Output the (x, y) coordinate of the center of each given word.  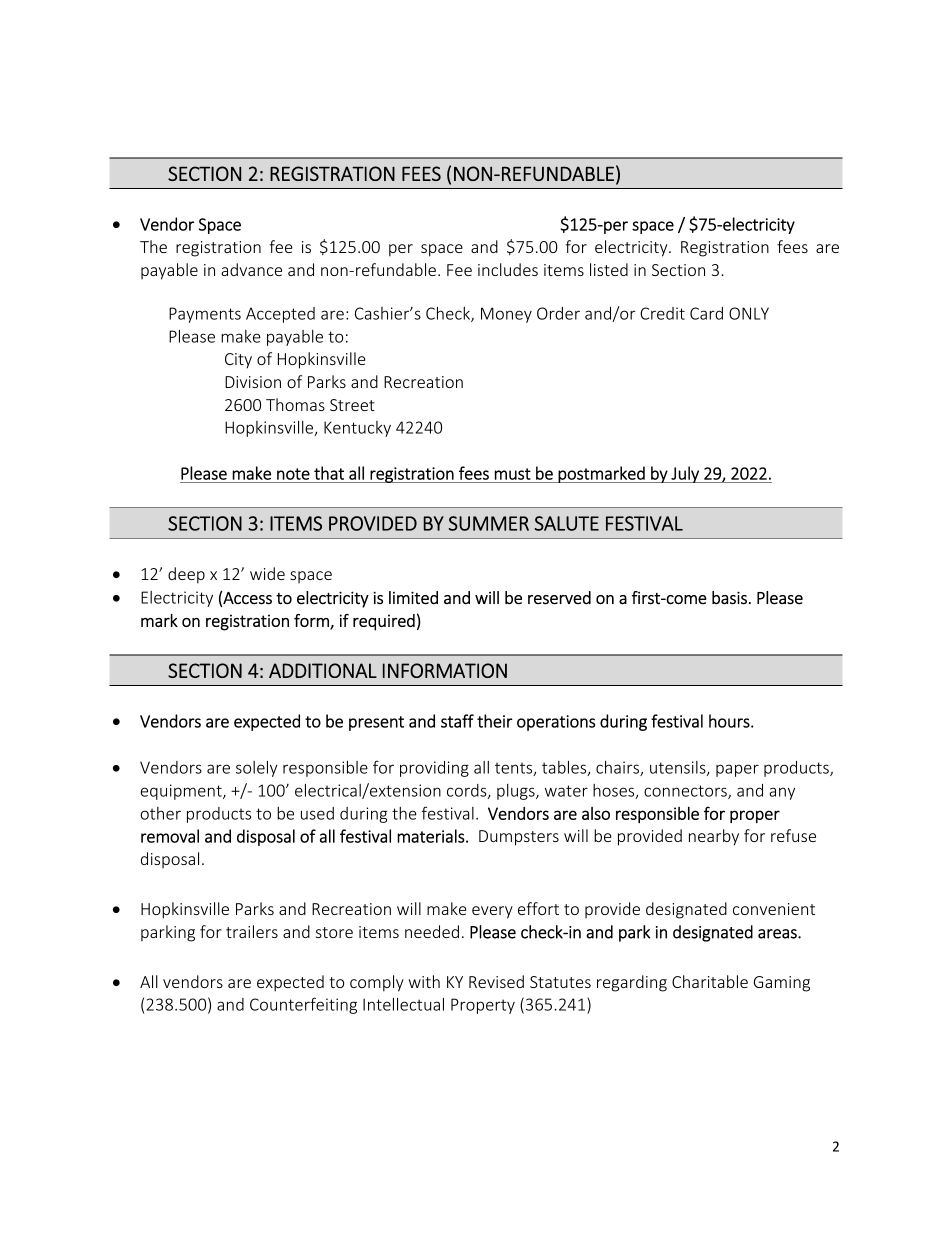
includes (508, 269)
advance (251, 269)
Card (706, 313)
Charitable (710, 981)
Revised (496, 981)
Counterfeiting (303, 1005)
